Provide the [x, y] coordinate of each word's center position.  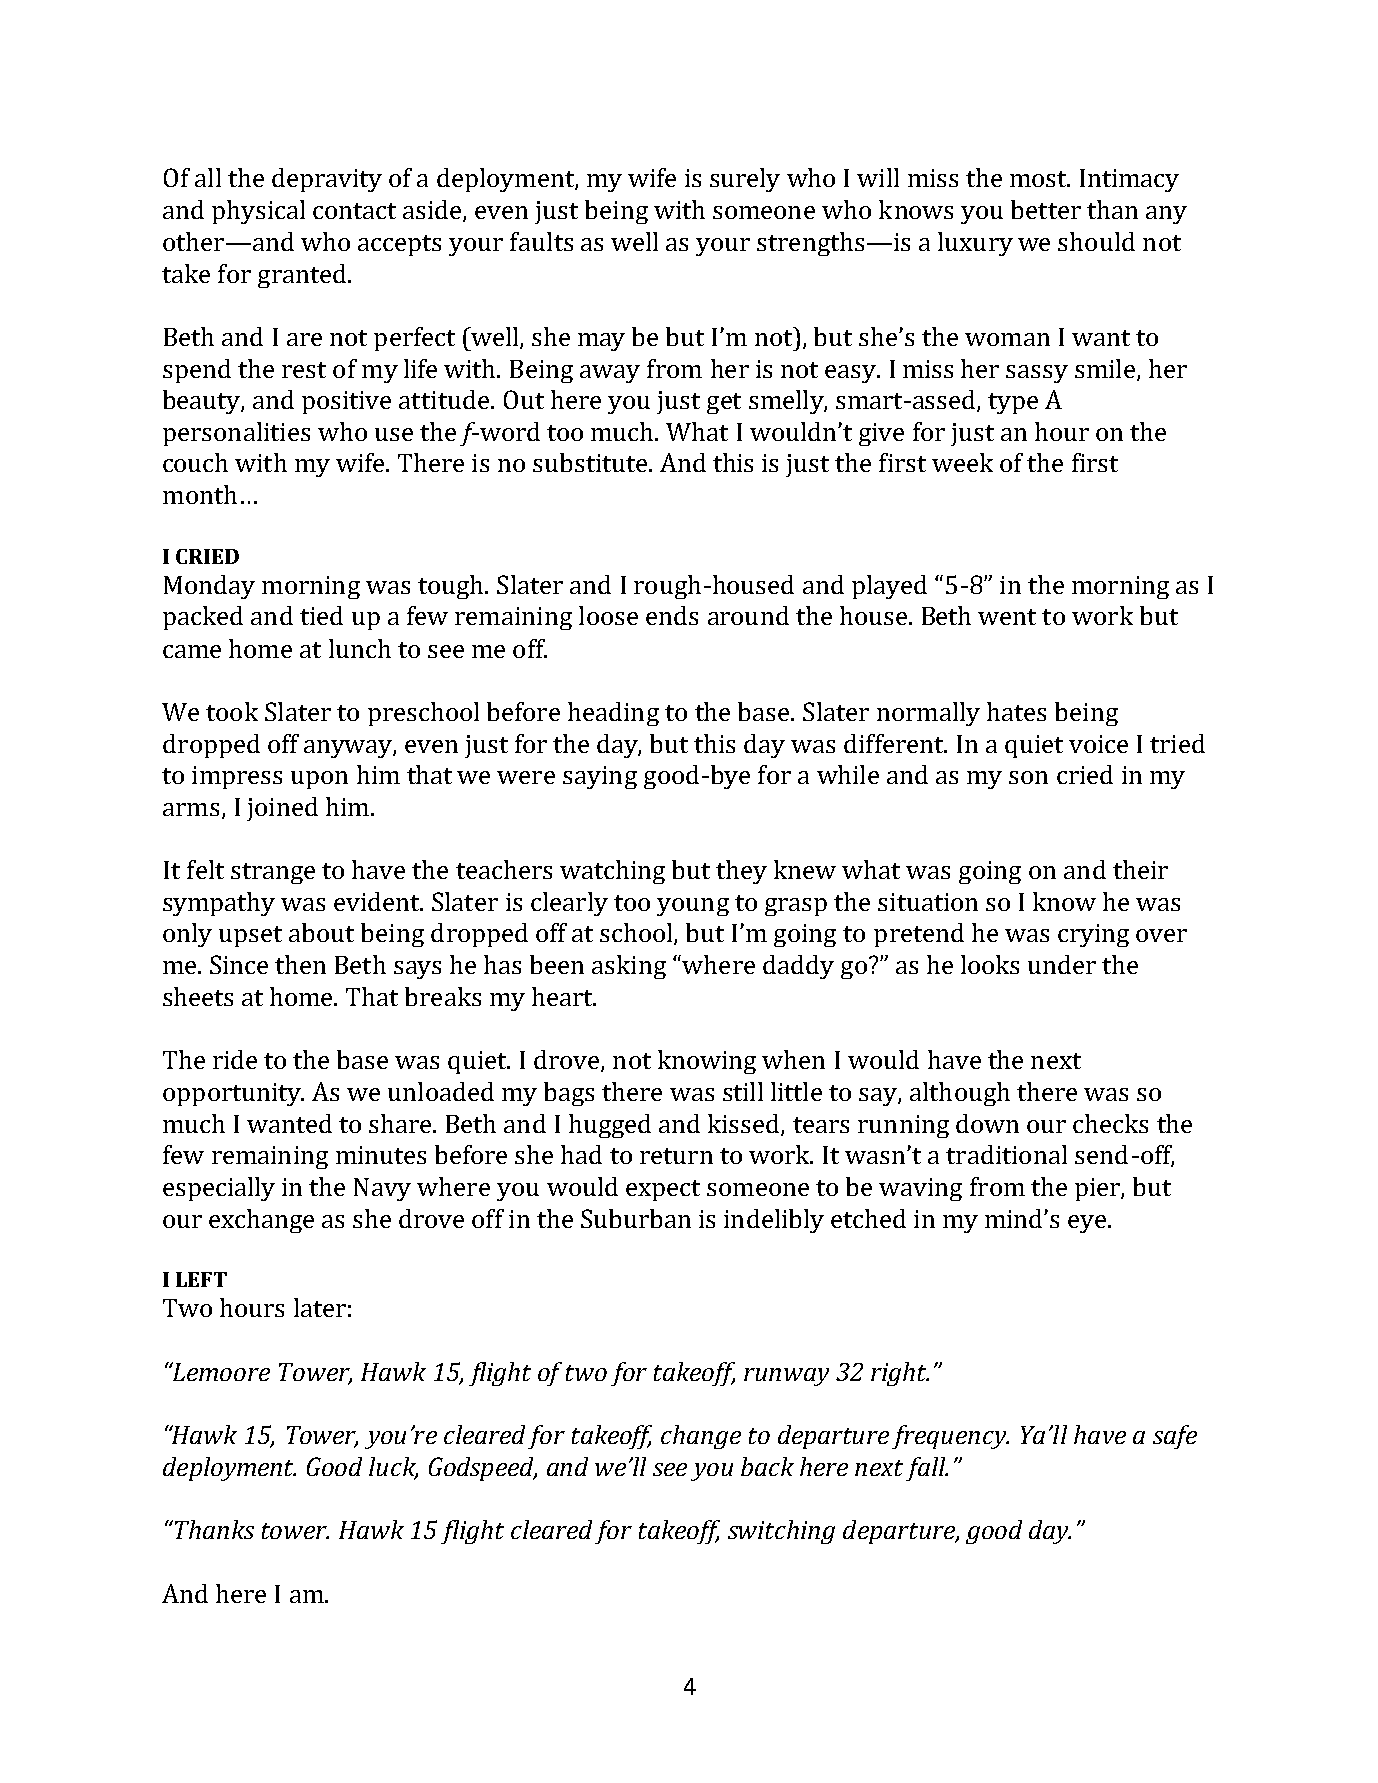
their [1140, 869]
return [676, 1156]
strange [273, 873]
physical [258, 212]
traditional [1006, 1154]
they [741, 872]
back [767, 1466]
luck [393, 1467]
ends [672, 615]
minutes [381, 1155]
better [1046, 209]
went [1007, 617]
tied [321, 615]
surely [745, 180]
